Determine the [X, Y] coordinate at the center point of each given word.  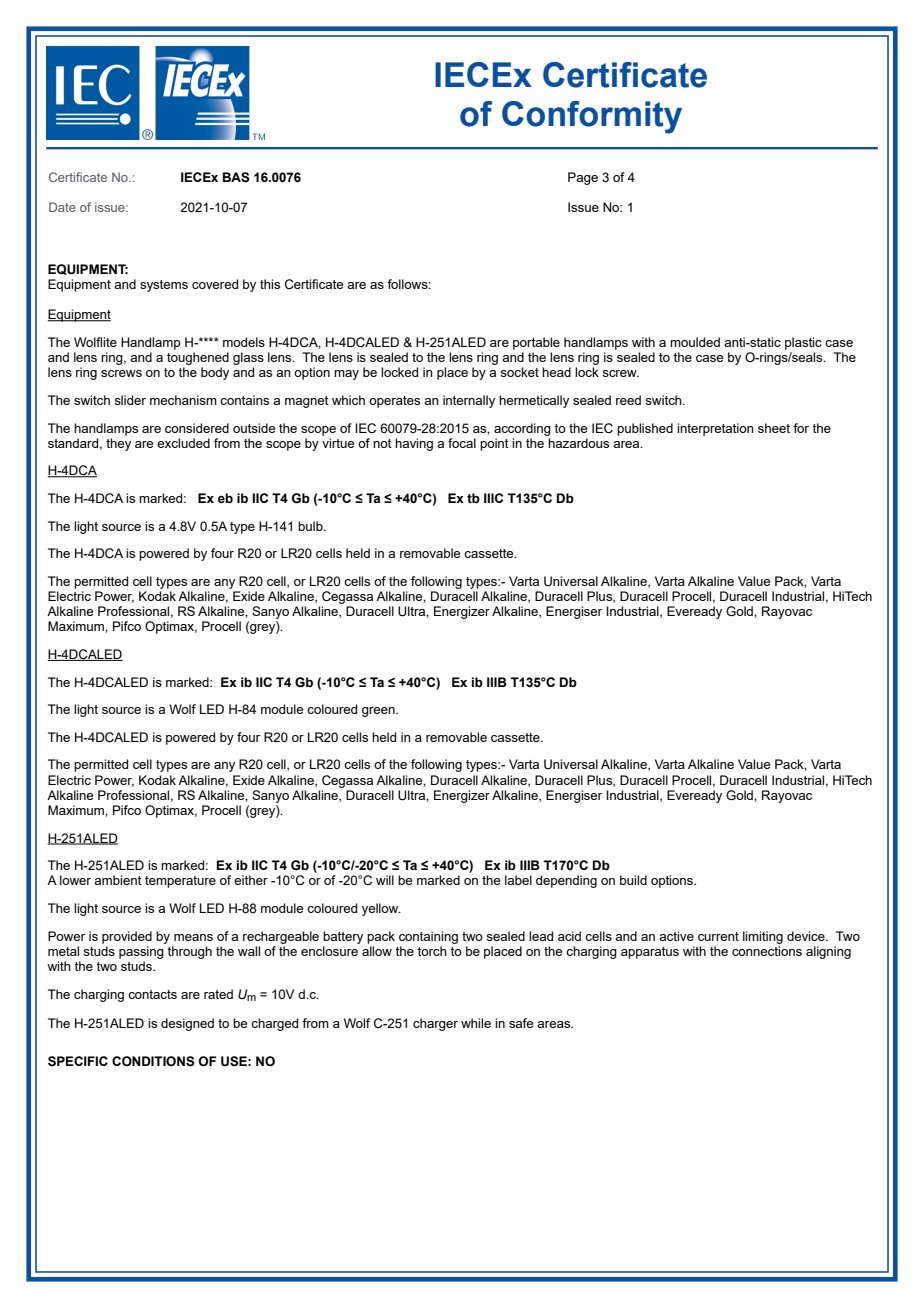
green [379, 712]
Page [583, 178]
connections [767, 951]
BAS [236, 177]
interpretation [715, 429]
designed [187, 1024]
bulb [311, 526]
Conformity [592, 117]
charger [435, 1024]
